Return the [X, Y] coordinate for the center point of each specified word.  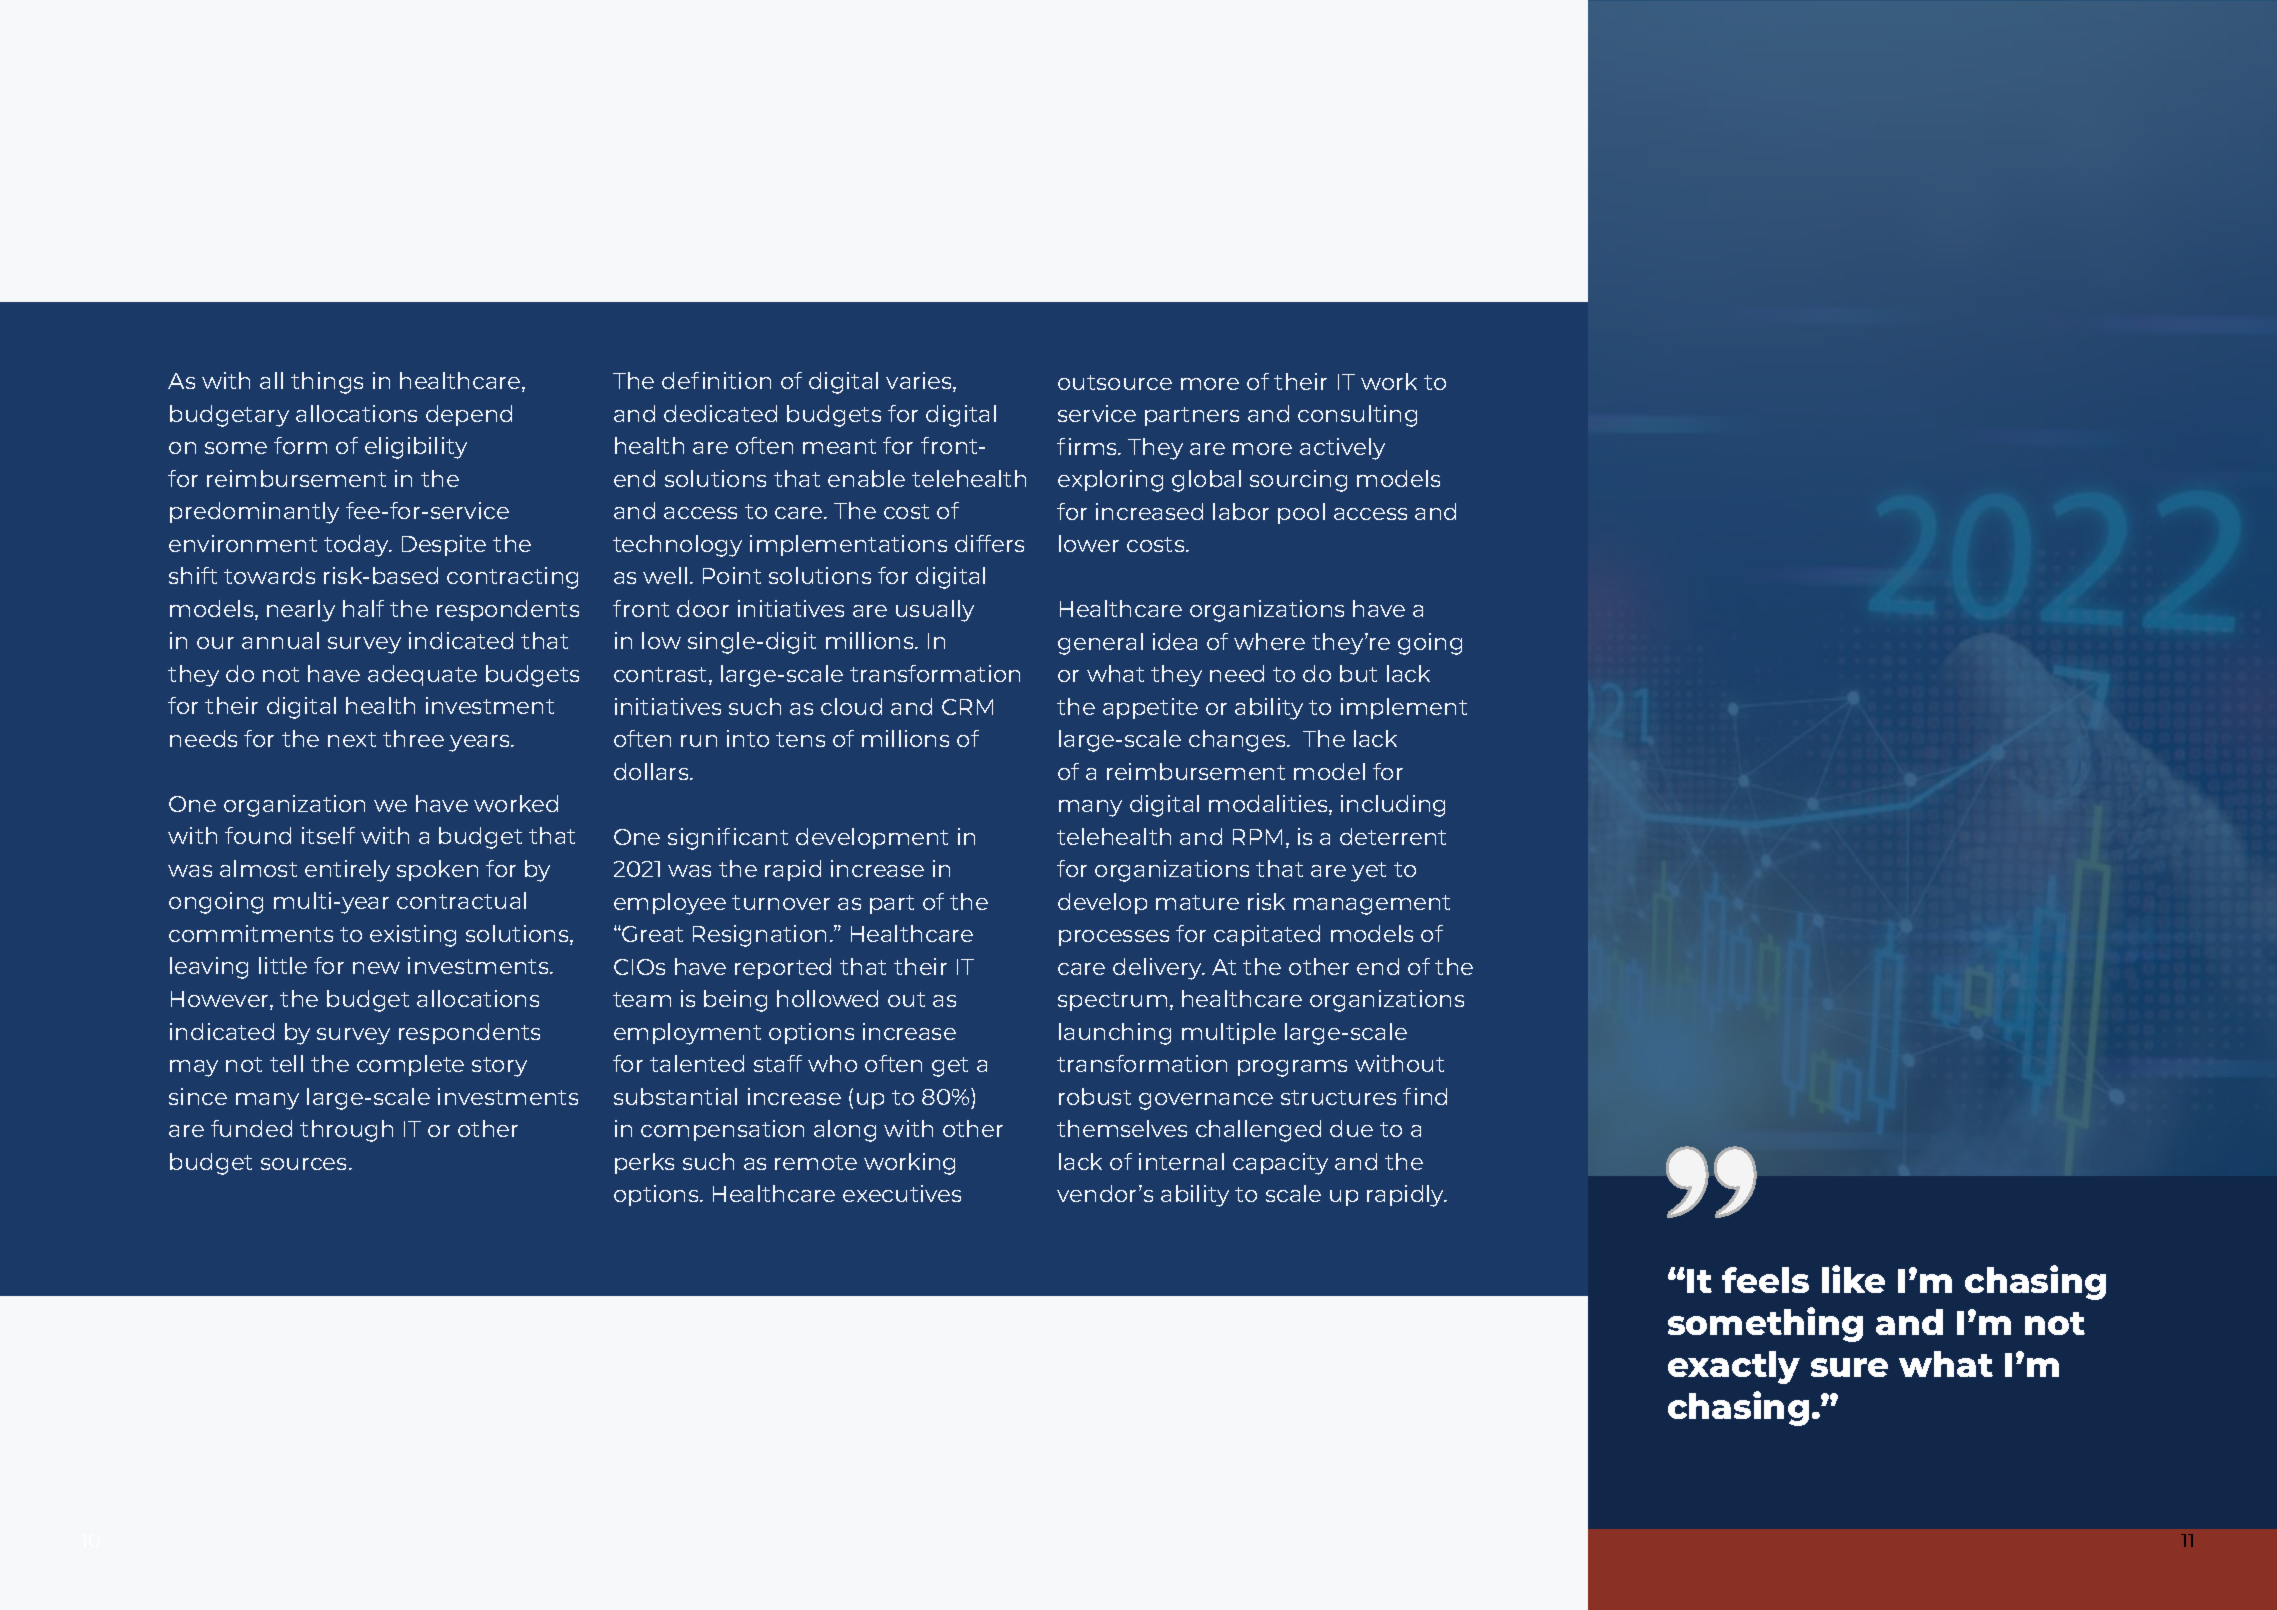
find [1425, 1096]
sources [305, 1164]
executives [902, 1193]
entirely [347, 871]
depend [469, 415]
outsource [1115, 382]
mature [1197, 902]
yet [1368, 872]
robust [1095, 1096]
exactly [1734, 1367]
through [346, 1131]
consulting [1357, 416]
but [1358, 673]
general [1100, 644]
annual [280, 640]
